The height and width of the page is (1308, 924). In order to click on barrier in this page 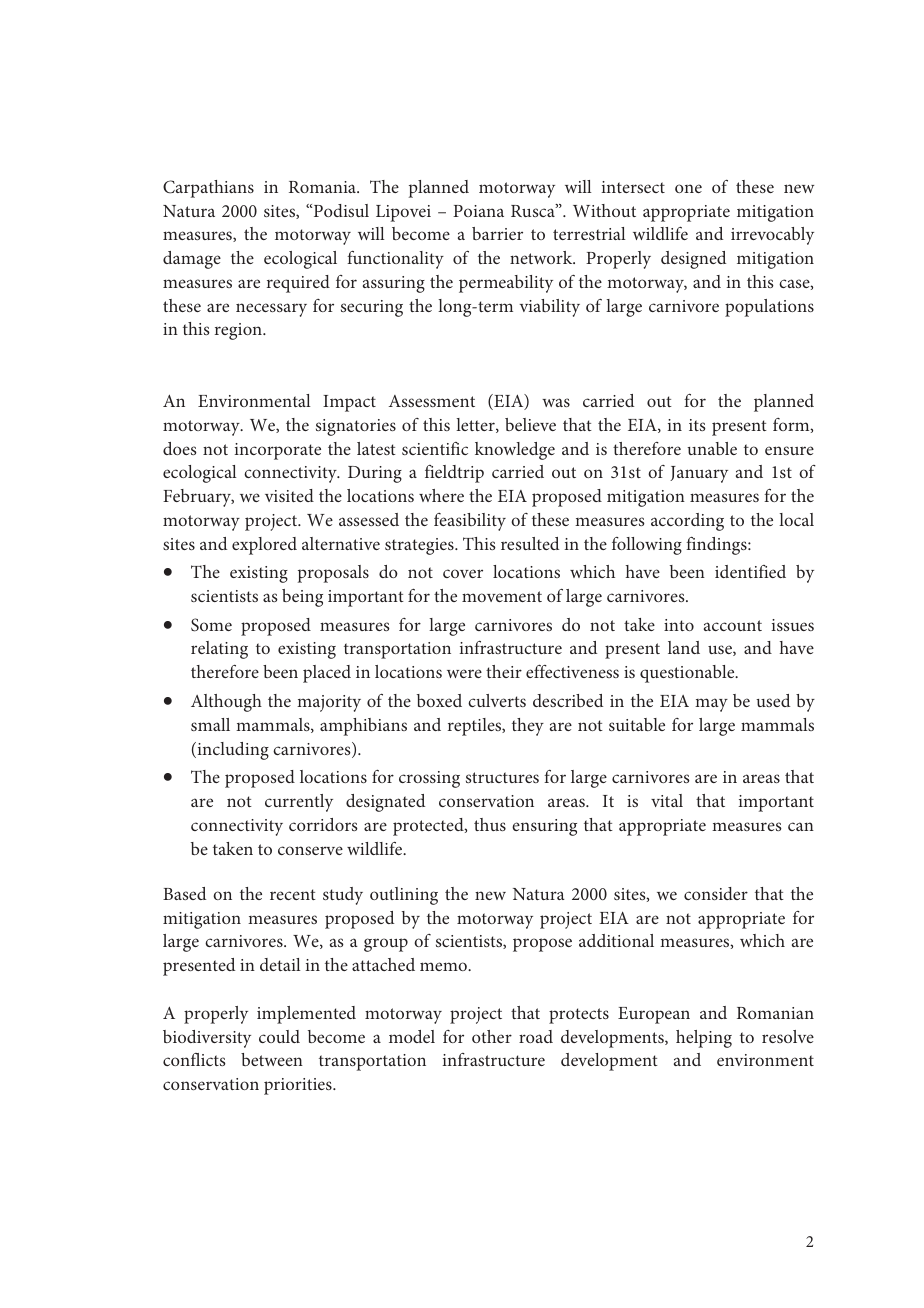, I will do `click(497, 233)`.
